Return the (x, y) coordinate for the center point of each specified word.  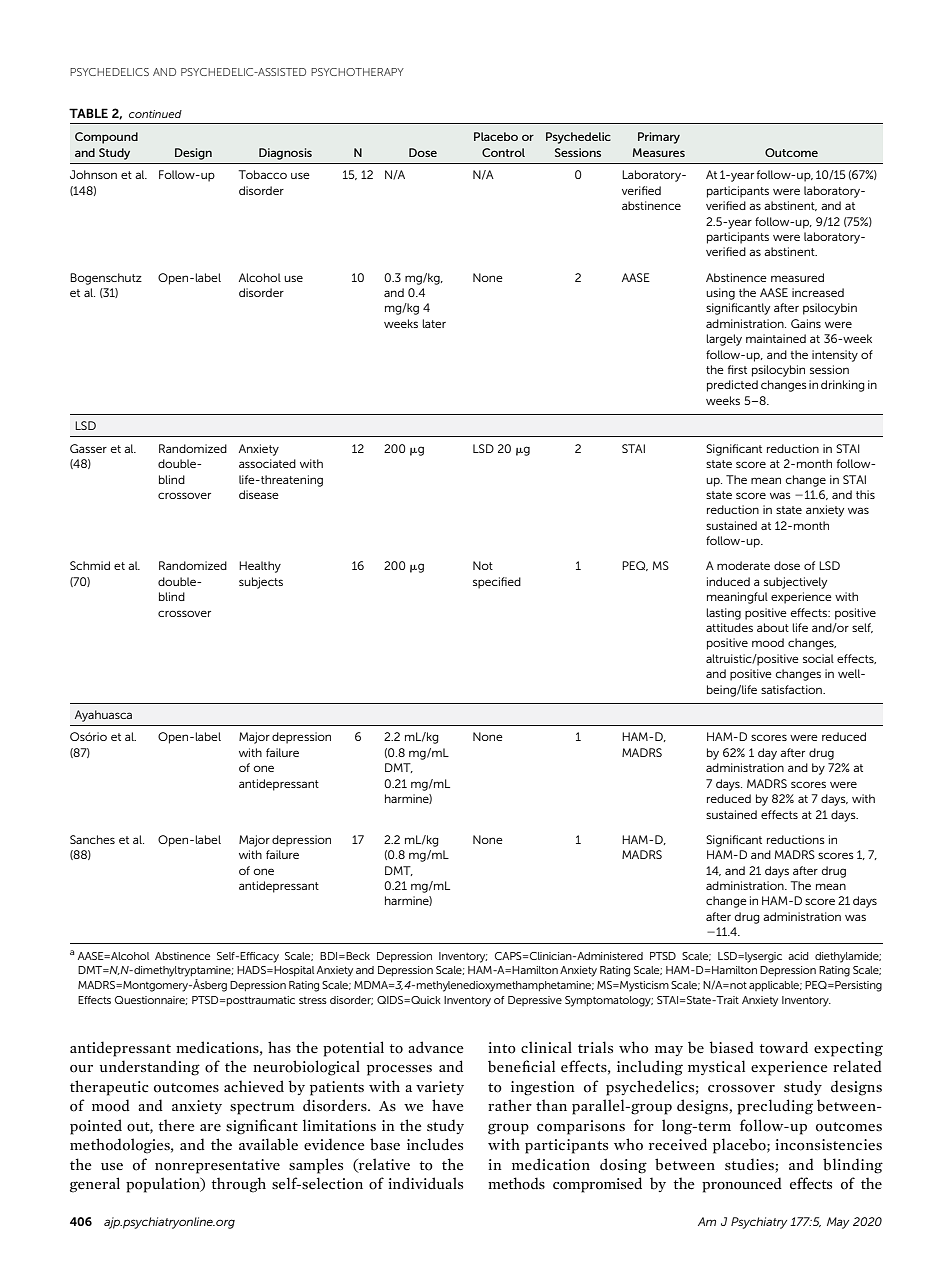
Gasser (88, 448)
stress (313, 1000)
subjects (261, 583)
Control (503, 152)
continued (155, 114)
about (773, 627)
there (176, 1125)
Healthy (260, 567)
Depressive (535, 1001)
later (434, 323)
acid (798, 956)
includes (435, 1144)
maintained (776, 338)
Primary (659, 138)
